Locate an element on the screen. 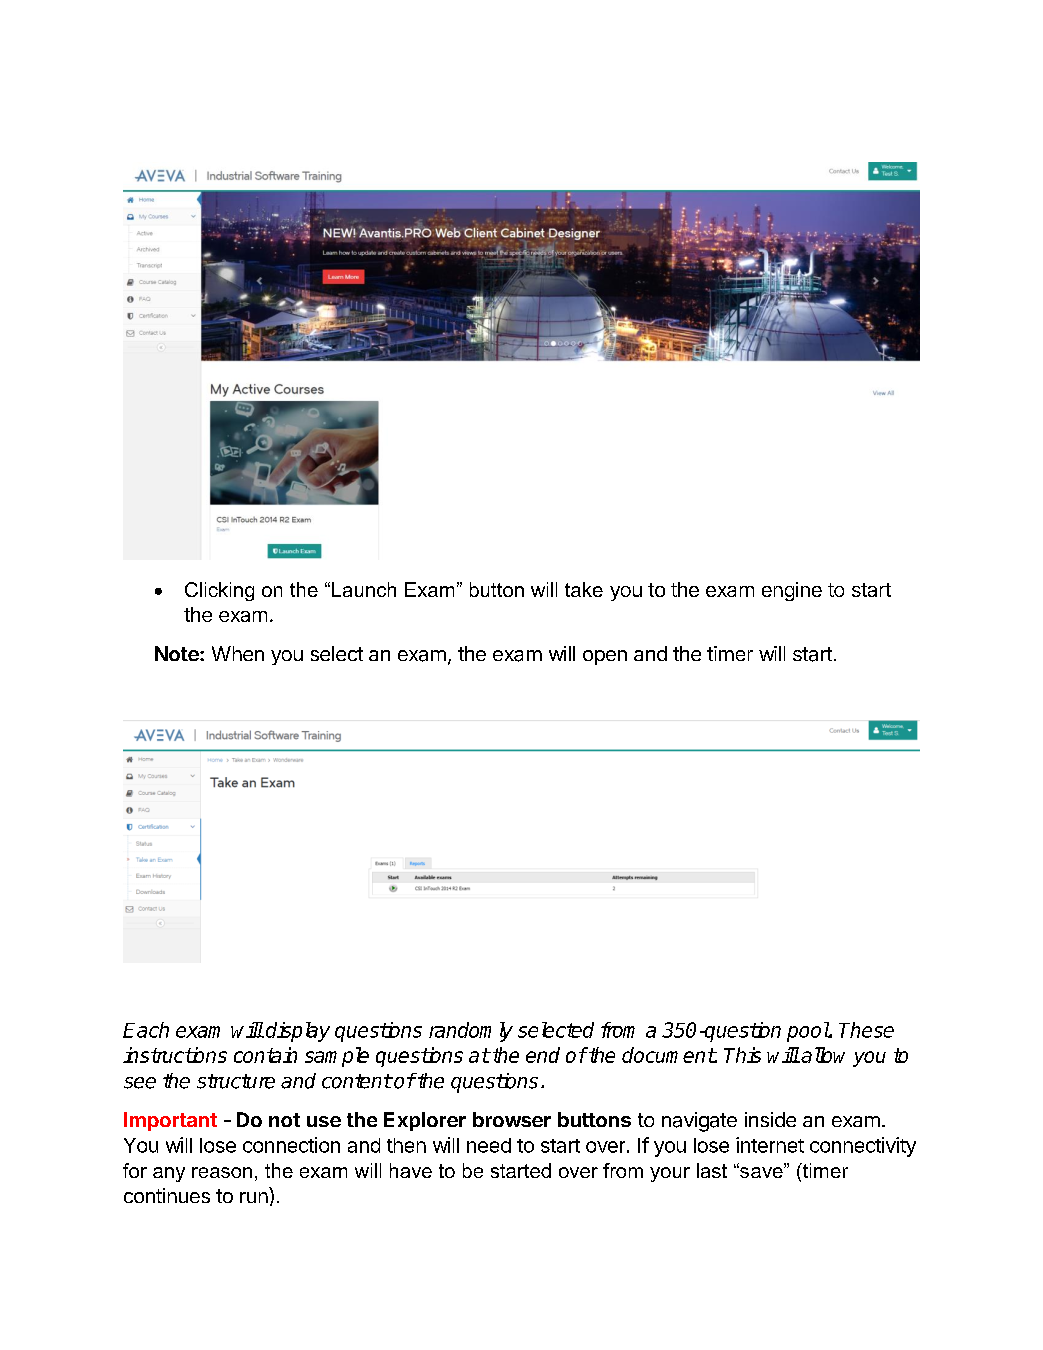 The width and height of the screenshot is (1043, 1350). take is located at coordinates (584, 589).
